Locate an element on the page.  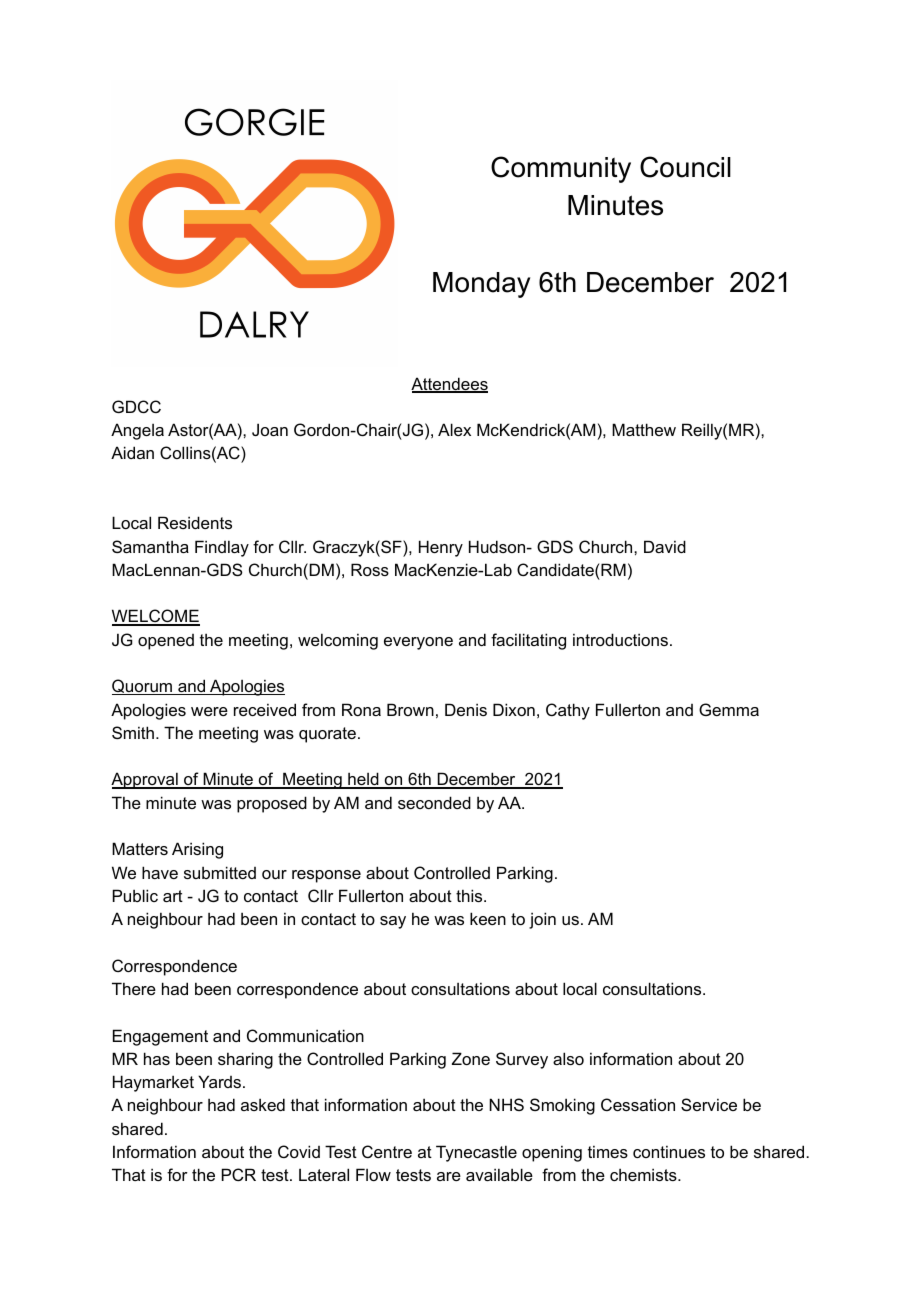
say is located at coordinates (393, 922).
